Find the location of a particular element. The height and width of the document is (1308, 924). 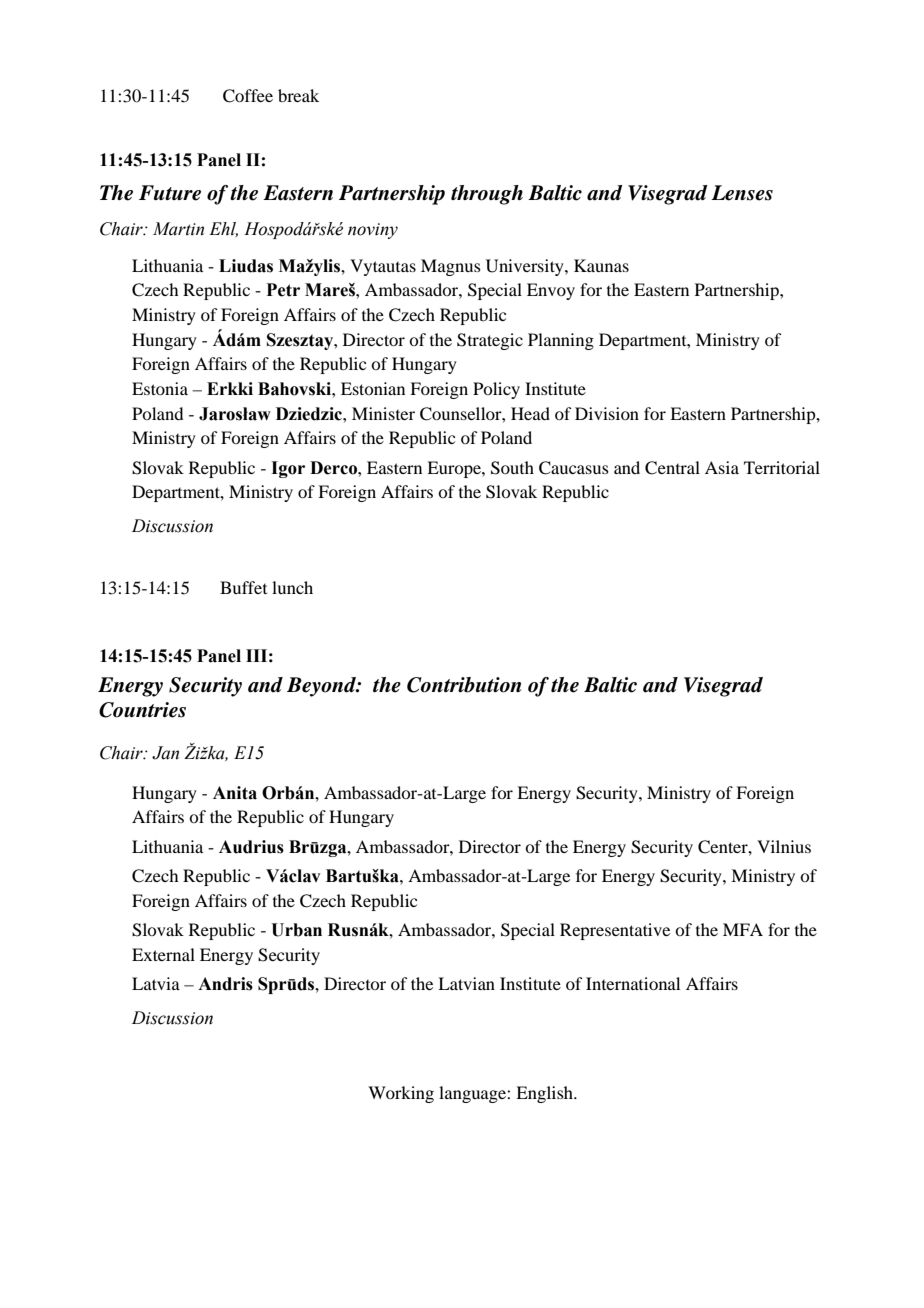

Coffee is located at coordinates (248, 96).
